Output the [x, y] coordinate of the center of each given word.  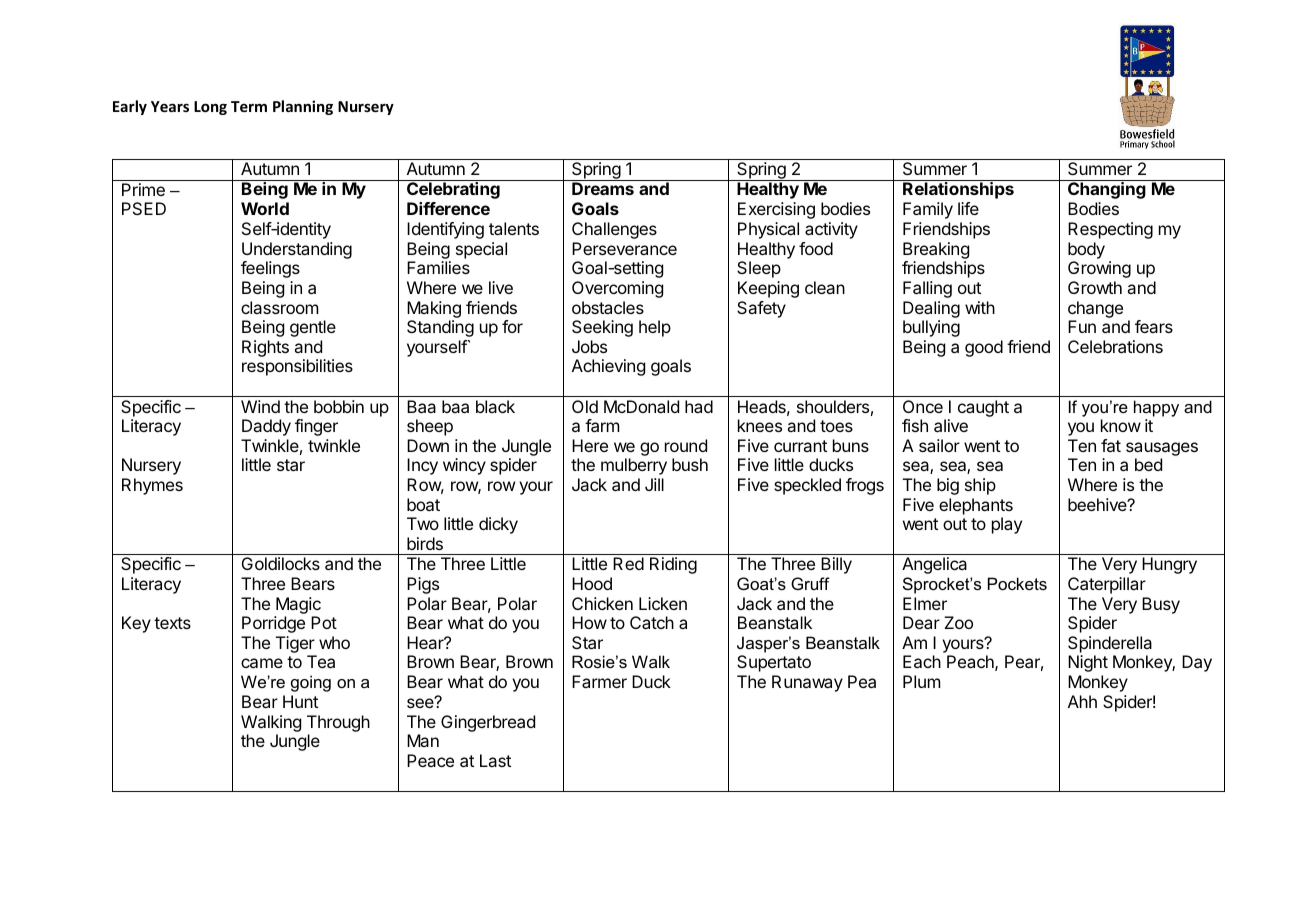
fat [1111, 445]
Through [338, 723]
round [686, 445]
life [968, 208]
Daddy [266, 427]
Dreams [603, 188]
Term [249, 106]
